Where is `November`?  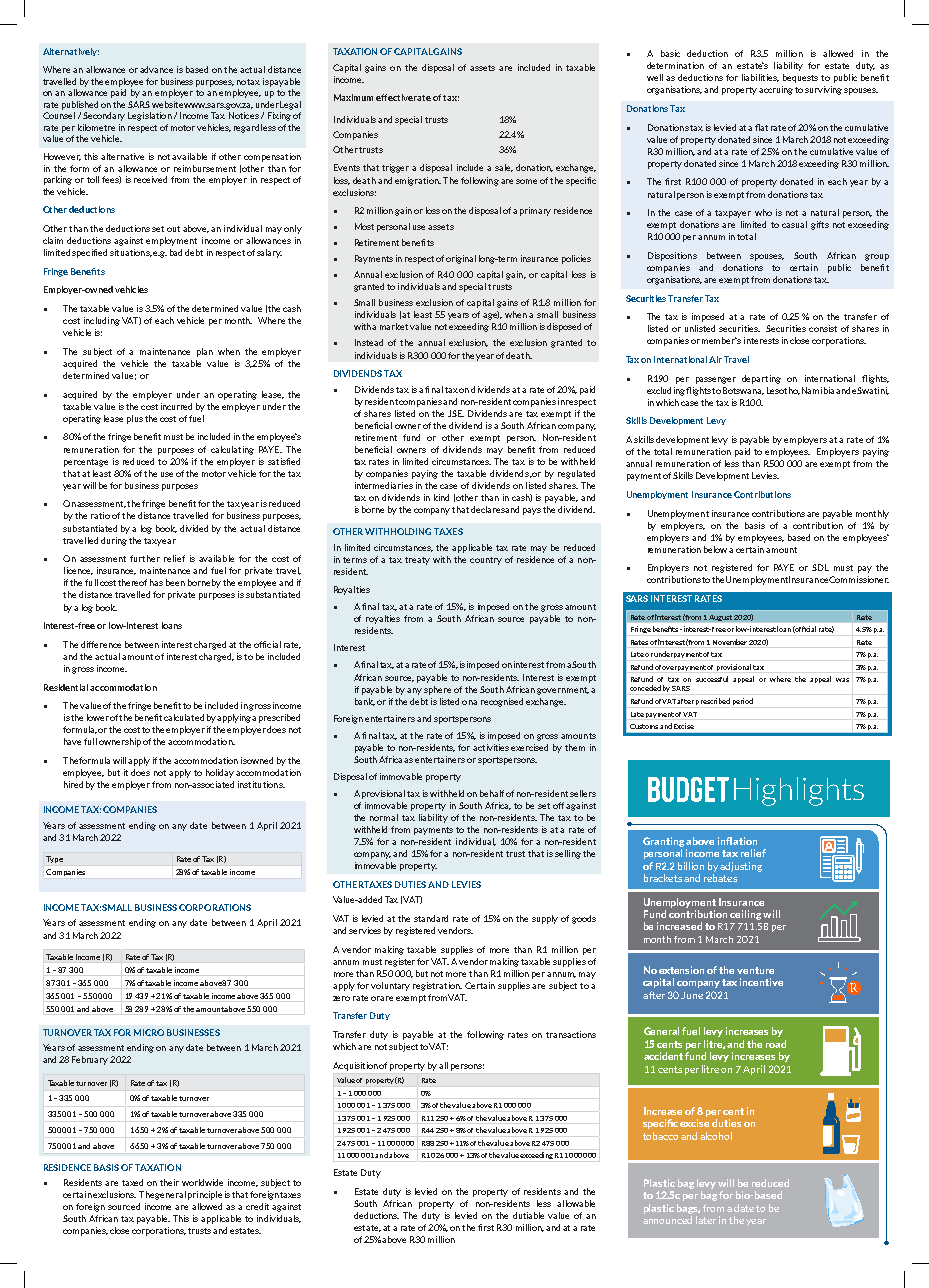 November is located at coordinates (730, 642).
